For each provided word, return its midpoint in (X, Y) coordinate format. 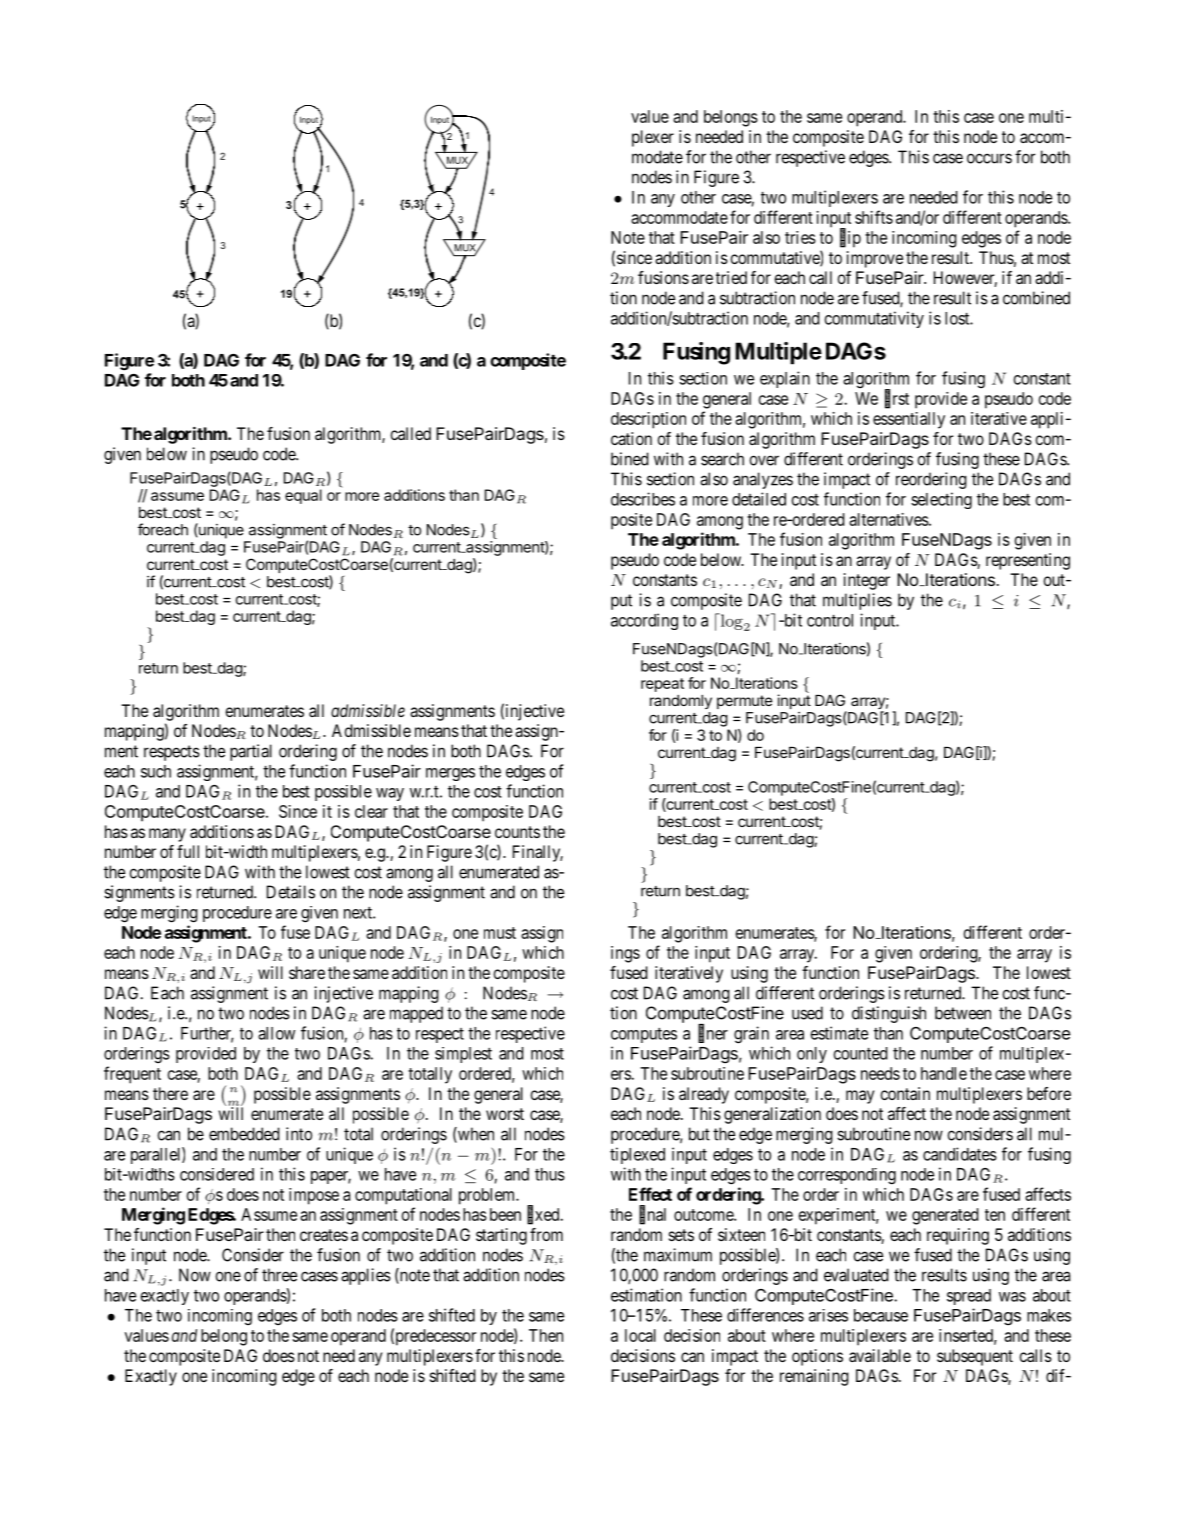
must (500, 933)
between (963, 1013)
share (307, 972)
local (640, 1335)
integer (867, 581)
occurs (989, 158)
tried (731, 277)
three (279, 1275)
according (644, 621)
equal (303, 496)
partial (251, 752)
